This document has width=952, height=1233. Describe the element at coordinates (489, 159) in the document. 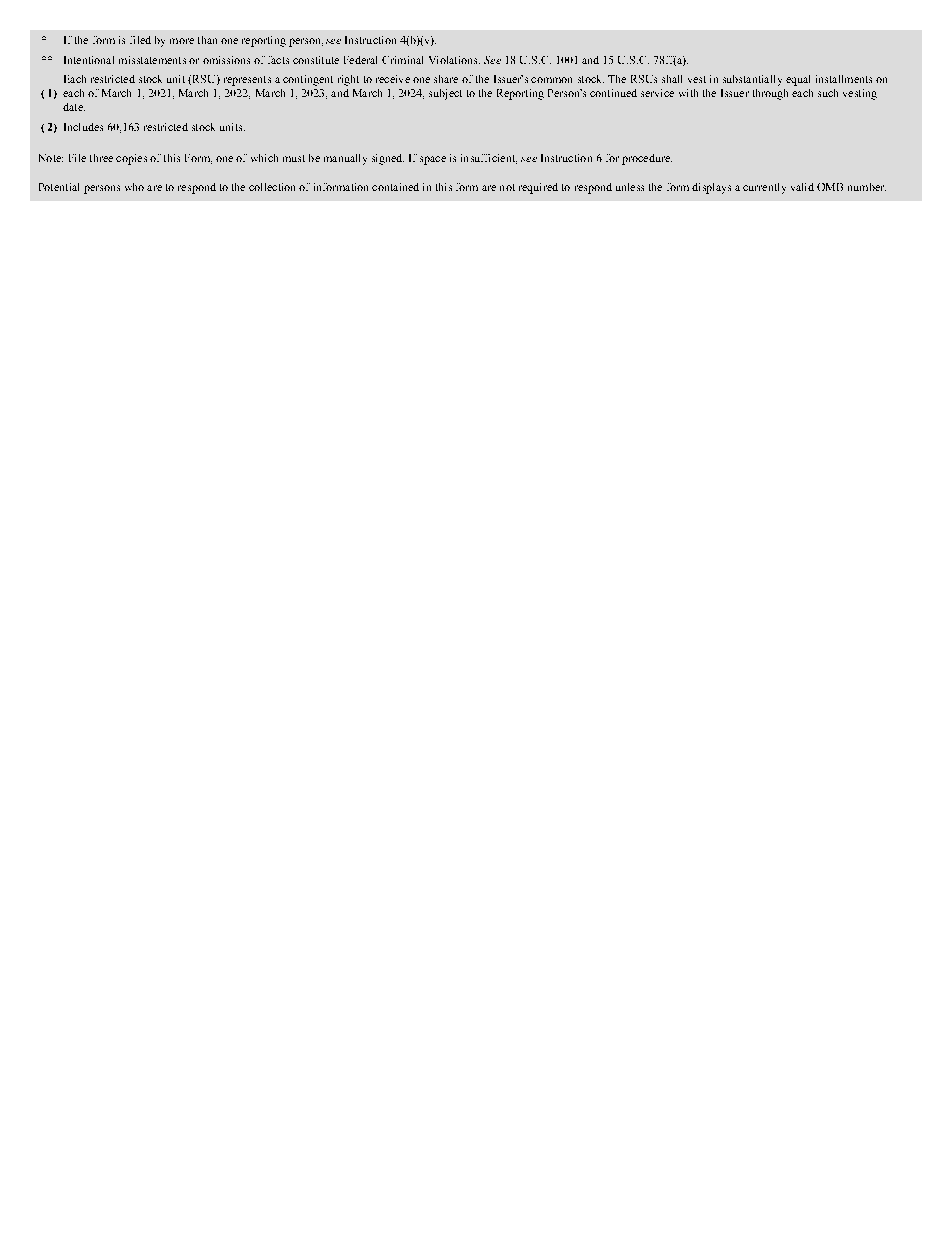

I see `insufficient` at that location.
